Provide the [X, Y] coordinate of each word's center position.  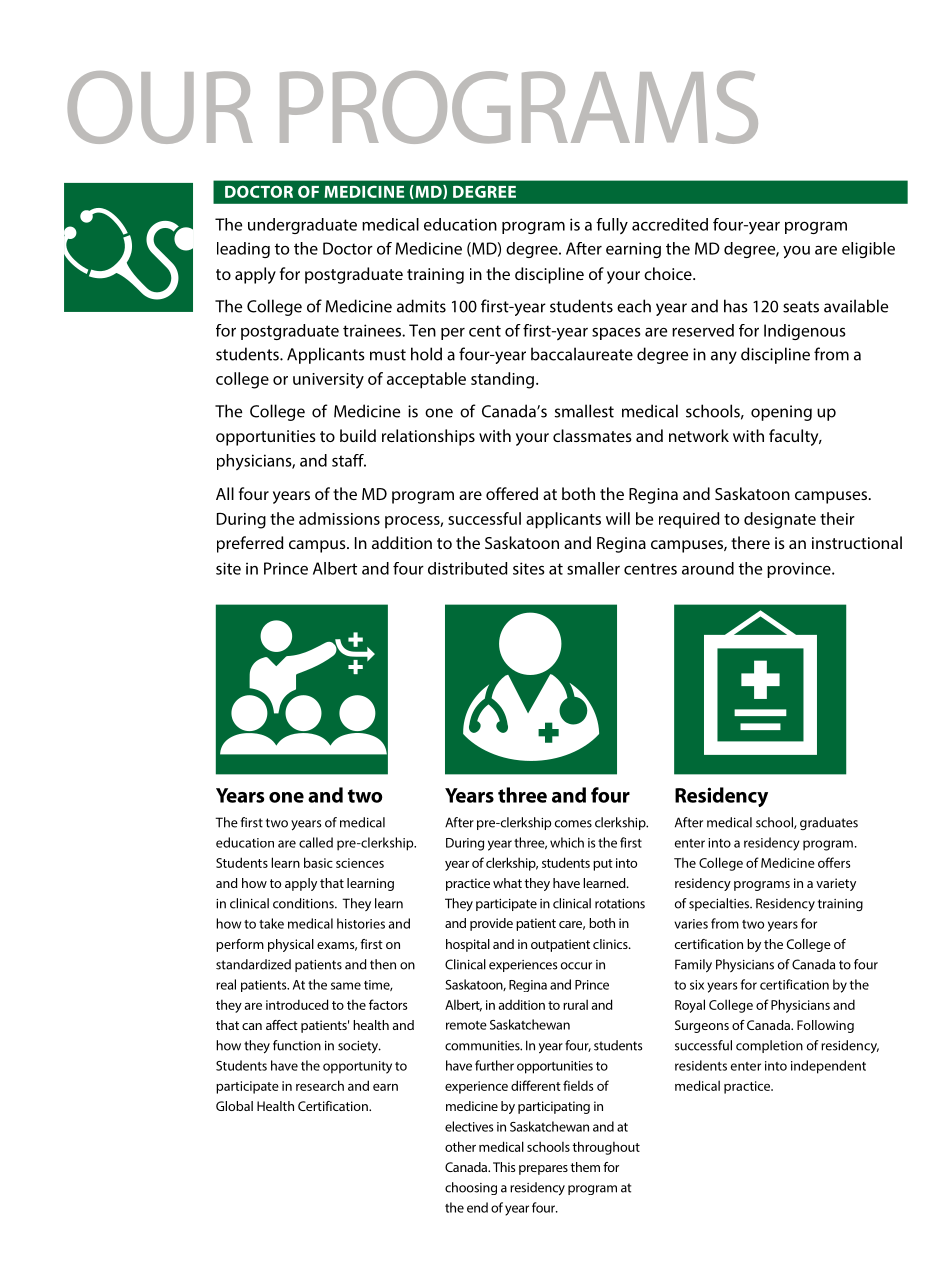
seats [801, 307]
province [800, 570]
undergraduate [302, 226]
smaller [593, 568]
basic [318, 862]
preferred [250, 544]
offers [834, 862]
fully [612, 226]
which [567, 842]
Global [234, 1106]
